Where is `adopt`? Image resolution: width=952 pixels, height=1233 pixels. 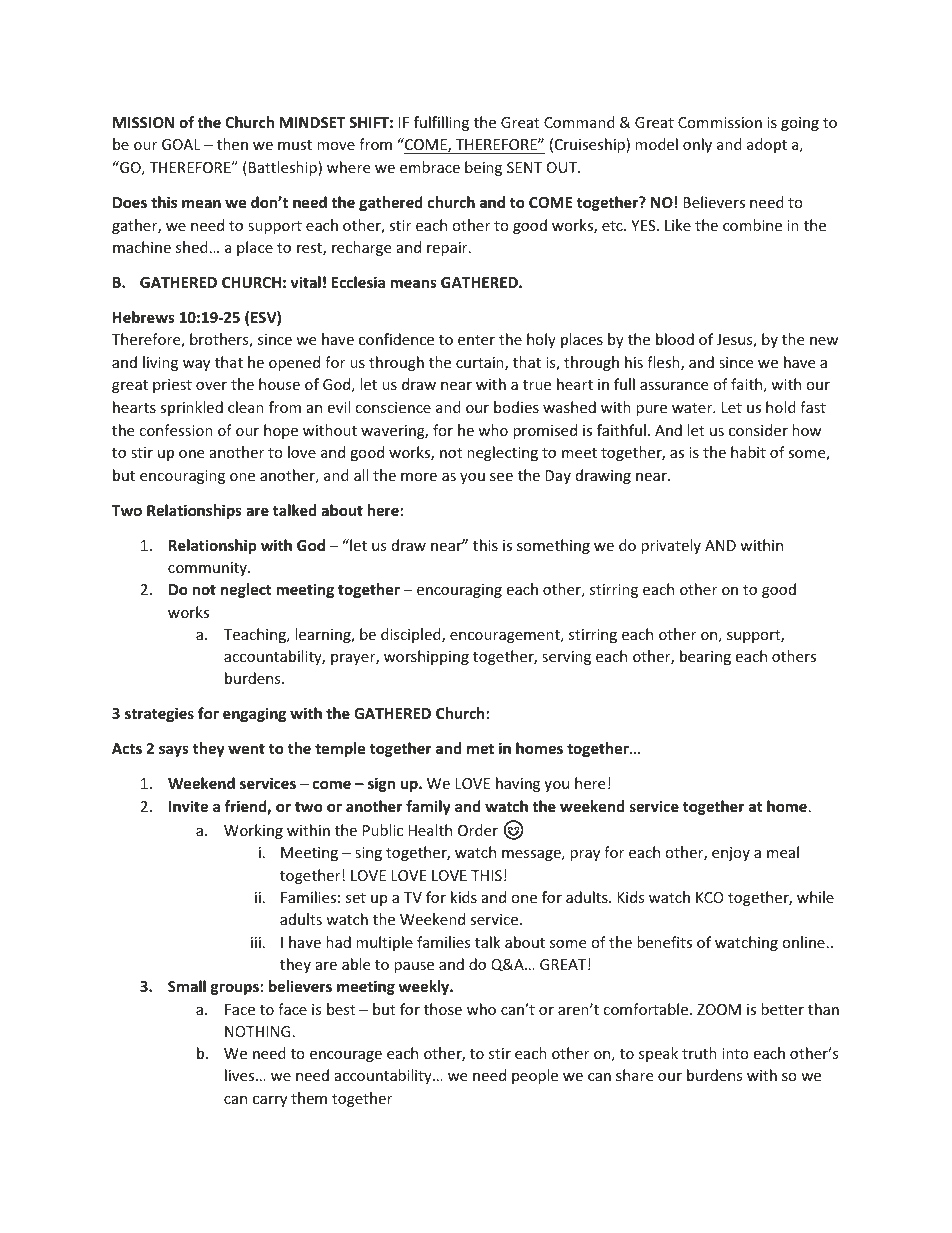 adopt is located at coordinates (767, 145).
